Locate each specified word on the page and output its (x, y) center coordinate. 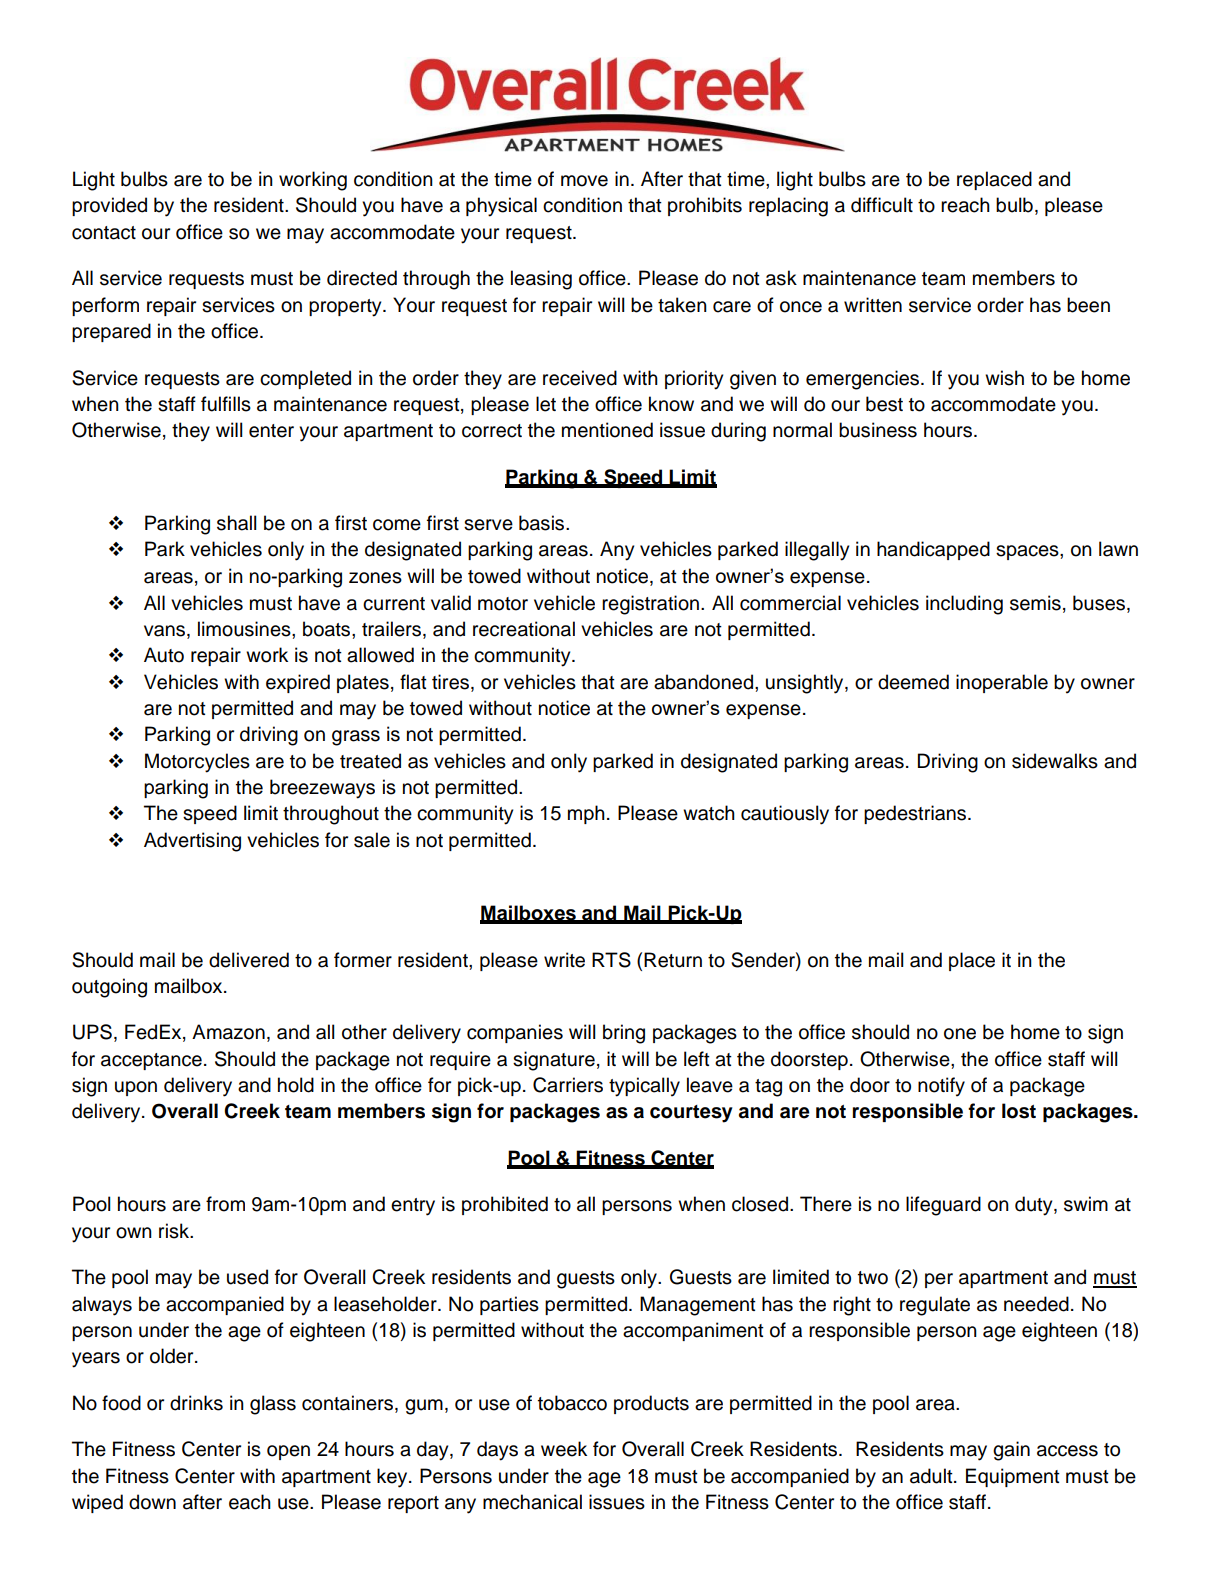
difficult (882, 205)
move (584, 181)
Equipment (1013, 1477)
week (564, 1449)
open (288, 1452)
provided (109, 206)
